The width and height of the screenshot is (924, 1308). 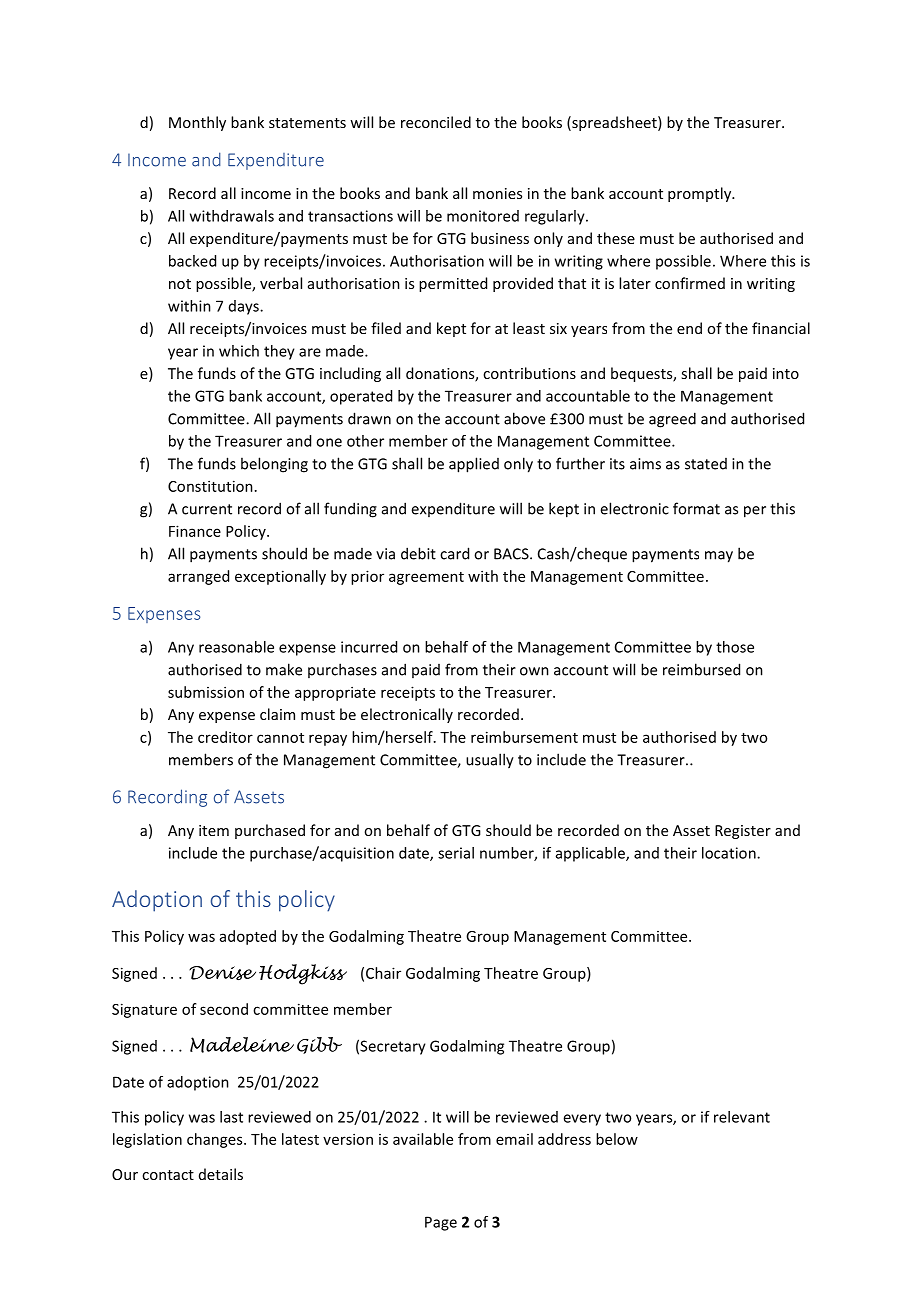 I want to click on promptly, so click(x=701, y=194).
